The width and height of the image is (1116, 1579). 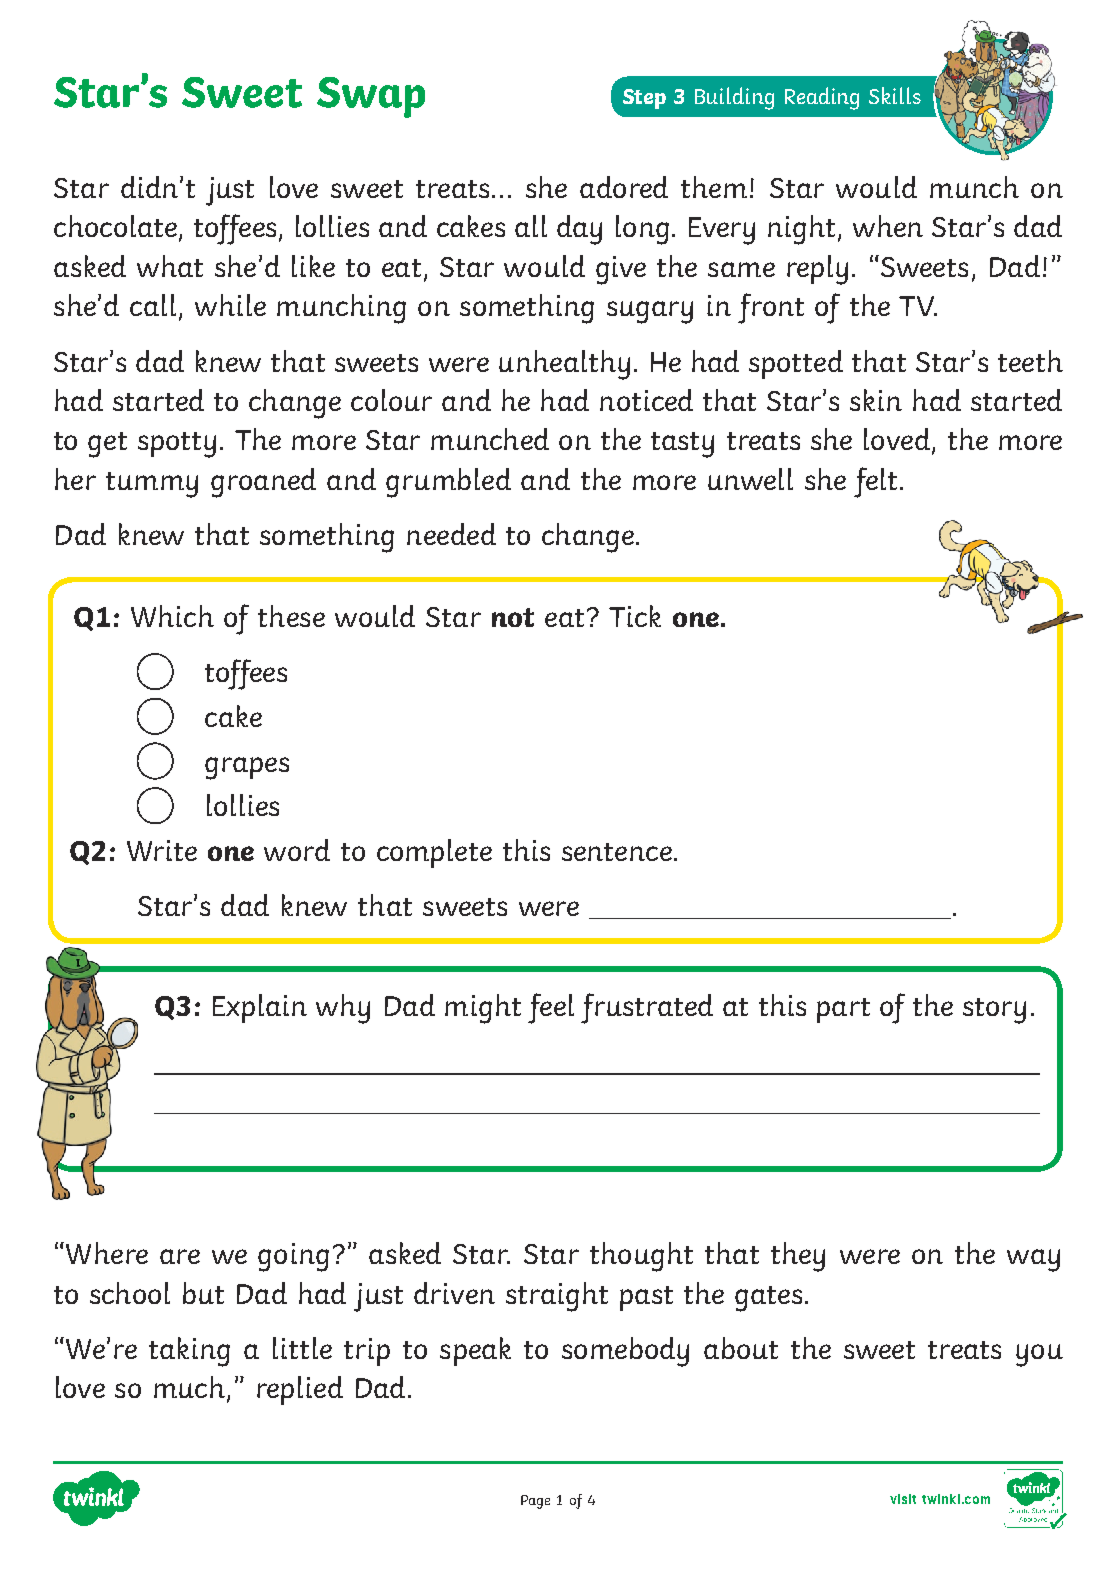 I want to click on much, so click(x=189, y=1387).
